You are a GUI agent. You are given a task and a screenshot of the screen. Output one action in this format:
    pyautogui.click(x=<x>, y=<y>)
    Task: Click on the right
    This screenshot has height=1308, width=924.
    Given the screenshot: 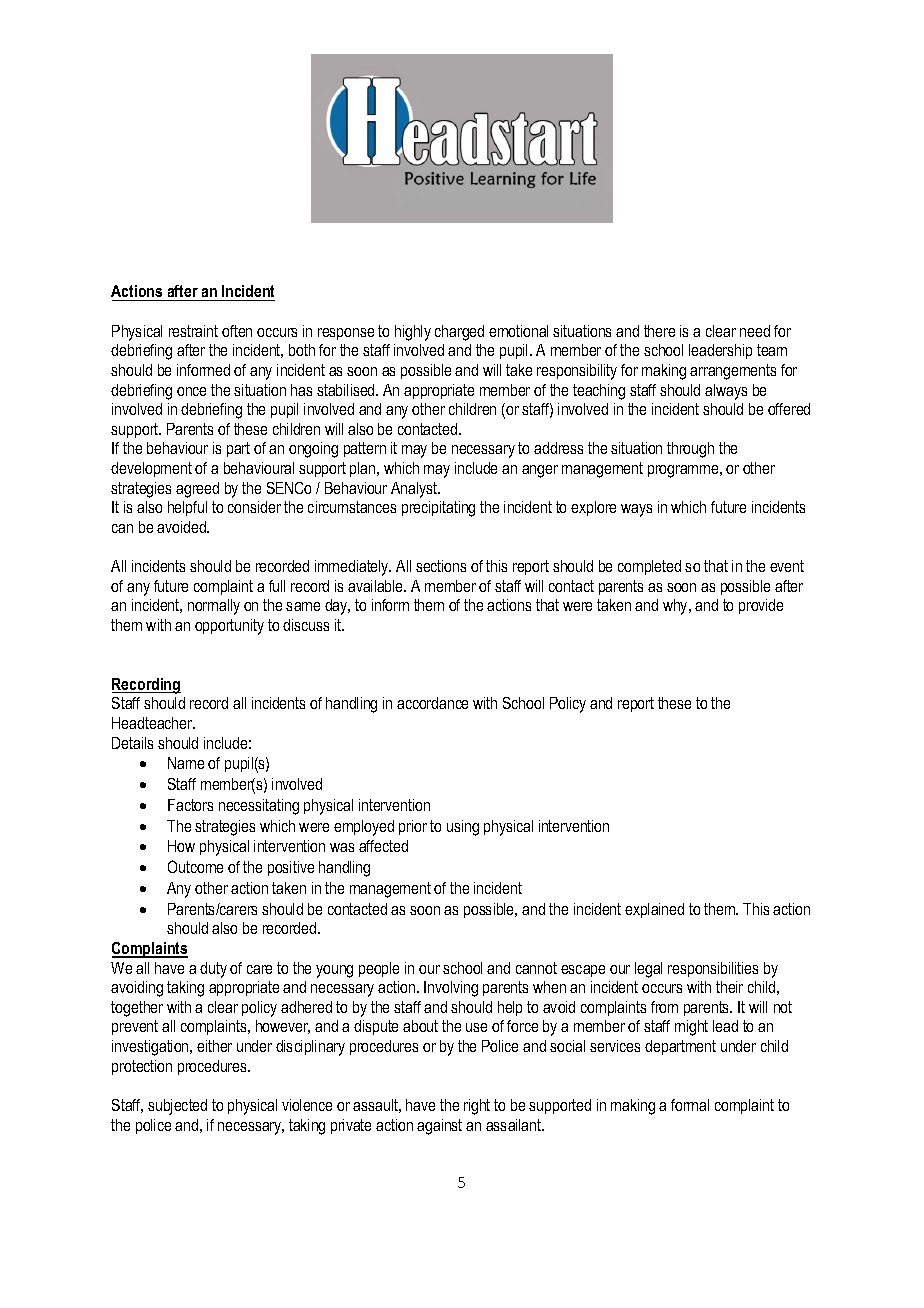 What is the action you would take?
    pyautogui.click(x=477, y=1107)
